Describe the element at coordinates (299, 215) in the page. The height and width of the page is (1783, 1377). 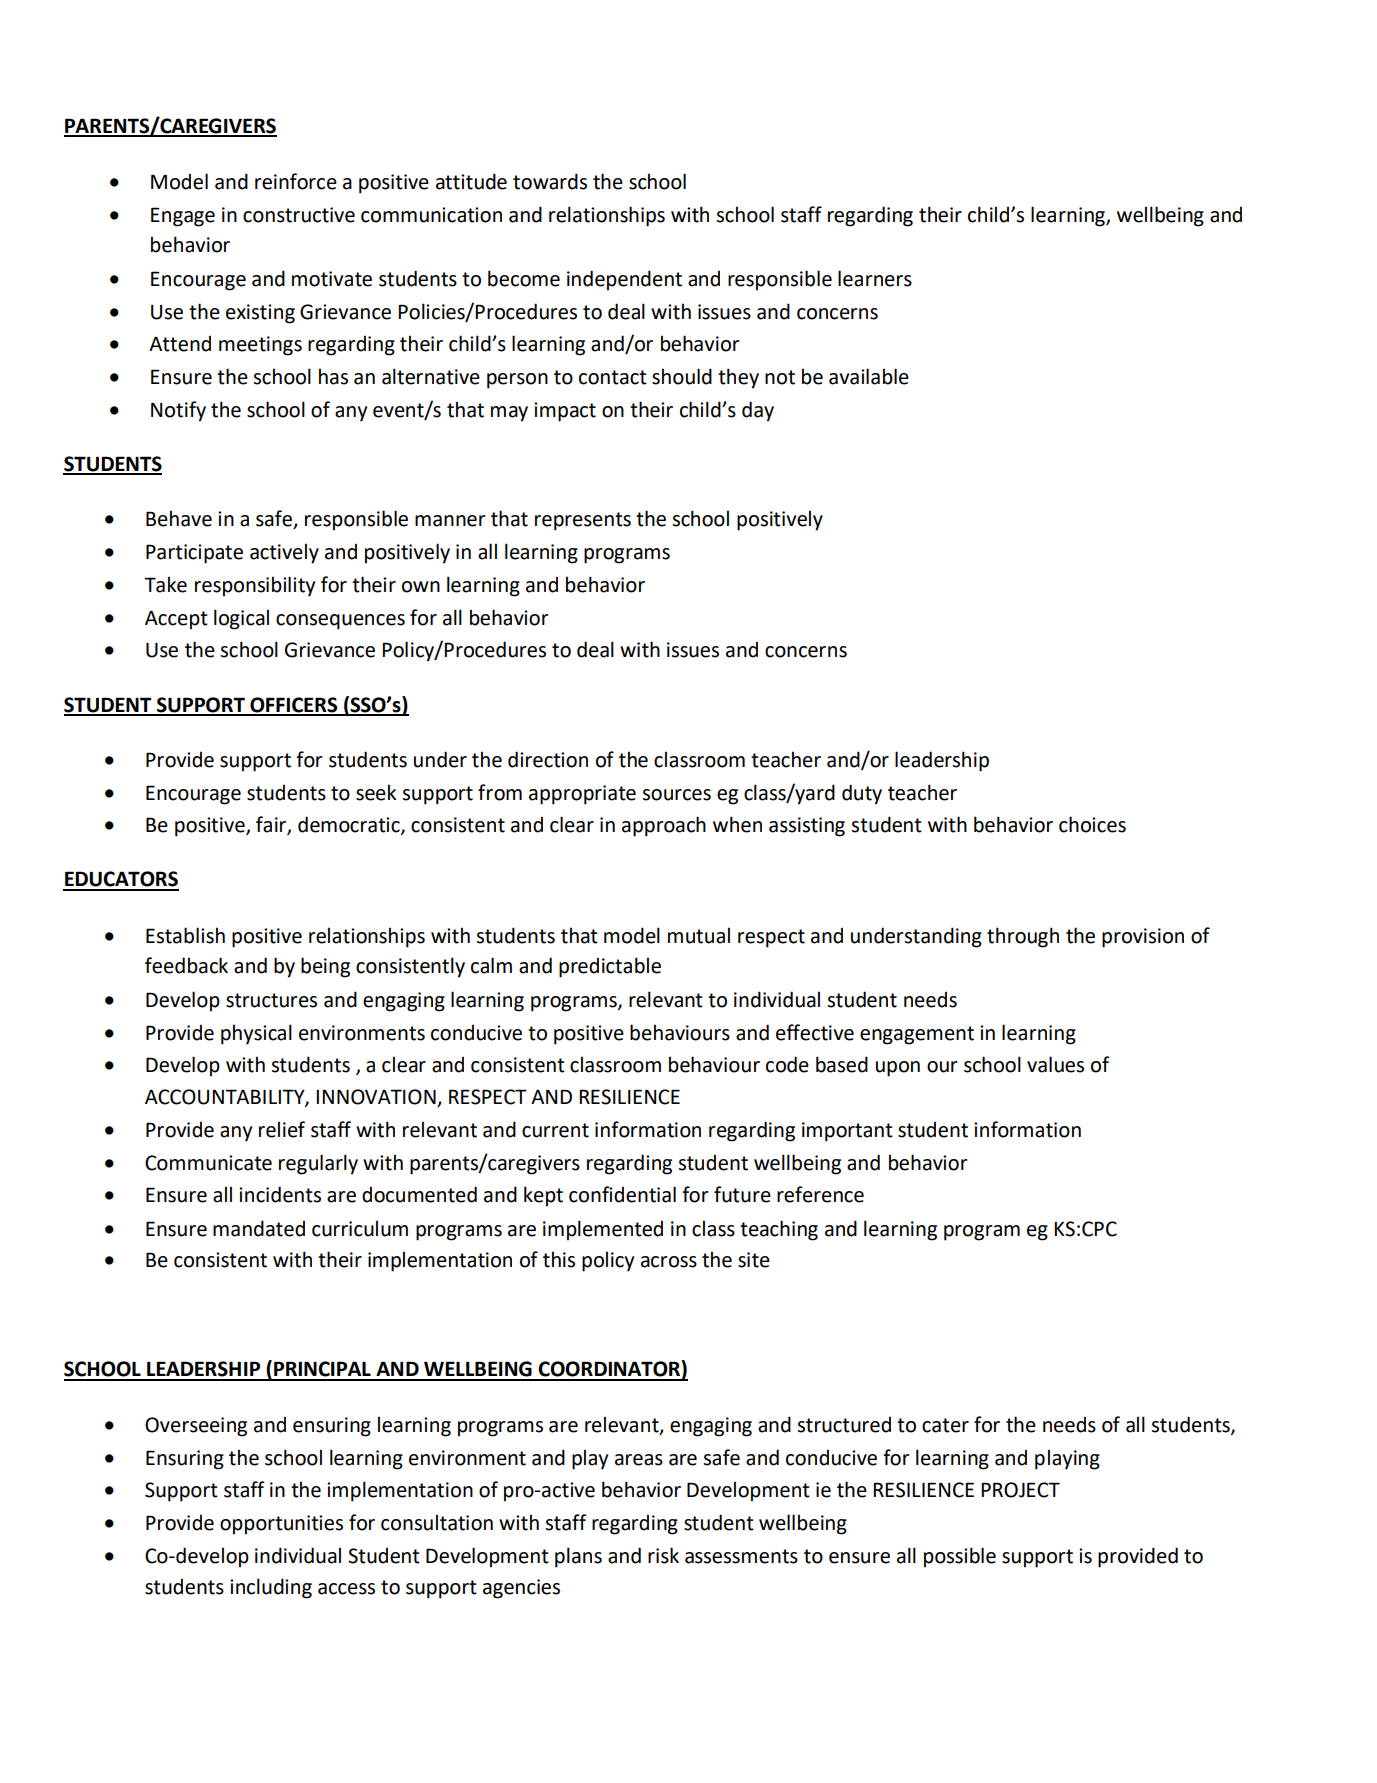
I see `constructive` at that location.
